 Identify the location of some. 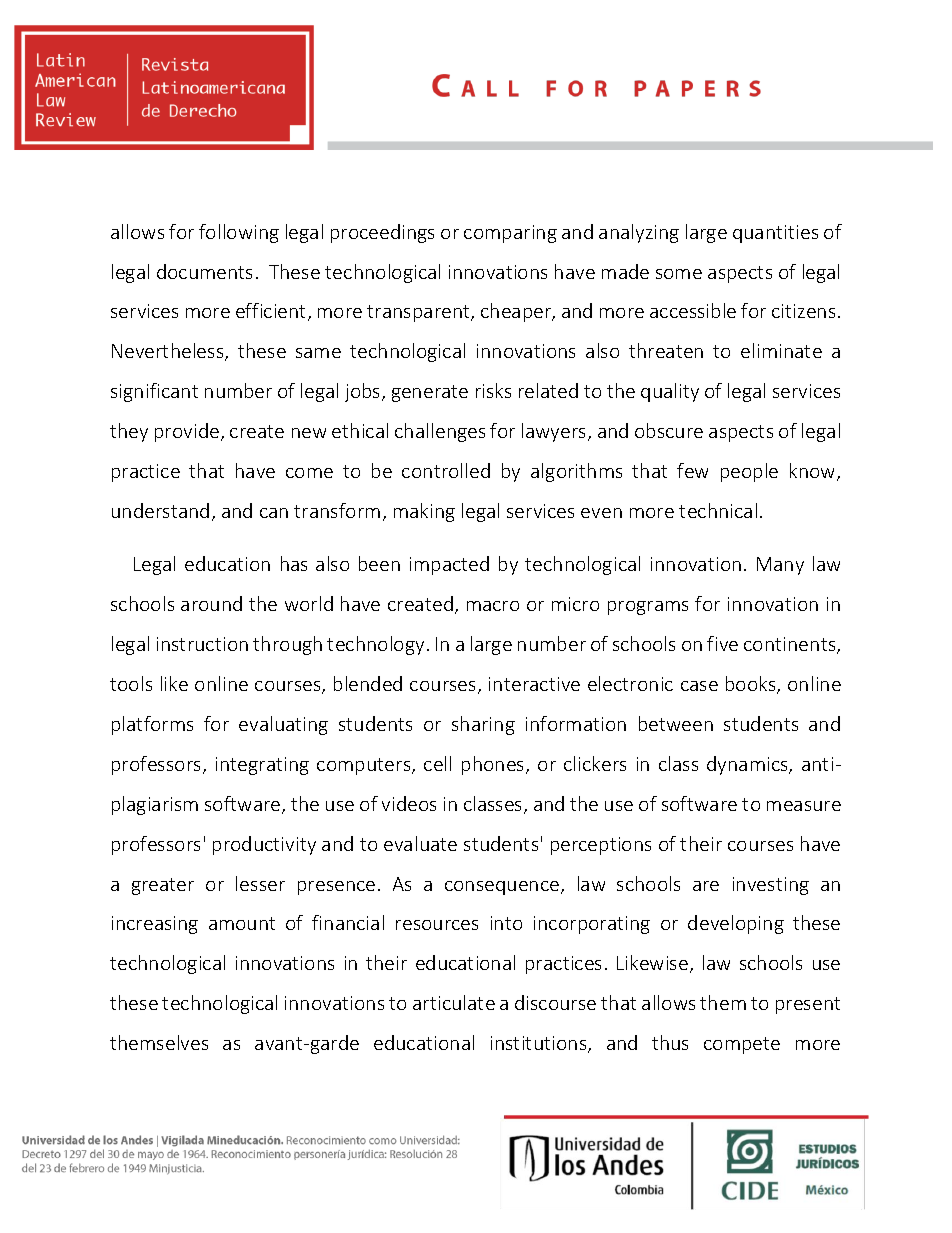
(679, 274).
